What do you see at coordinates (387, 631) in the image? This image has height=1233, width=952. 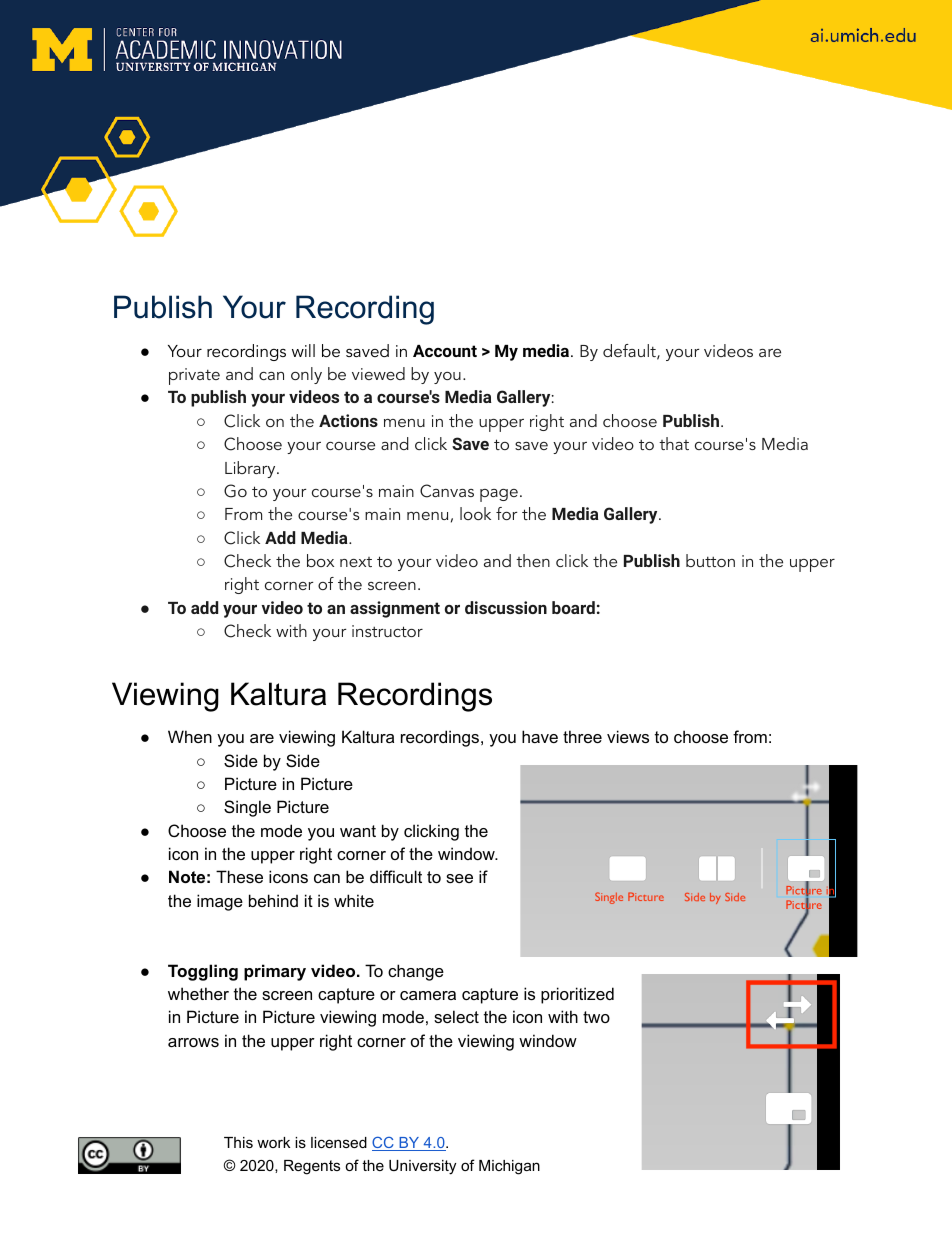 I see `instructor` at bounding box center [387, 631].
